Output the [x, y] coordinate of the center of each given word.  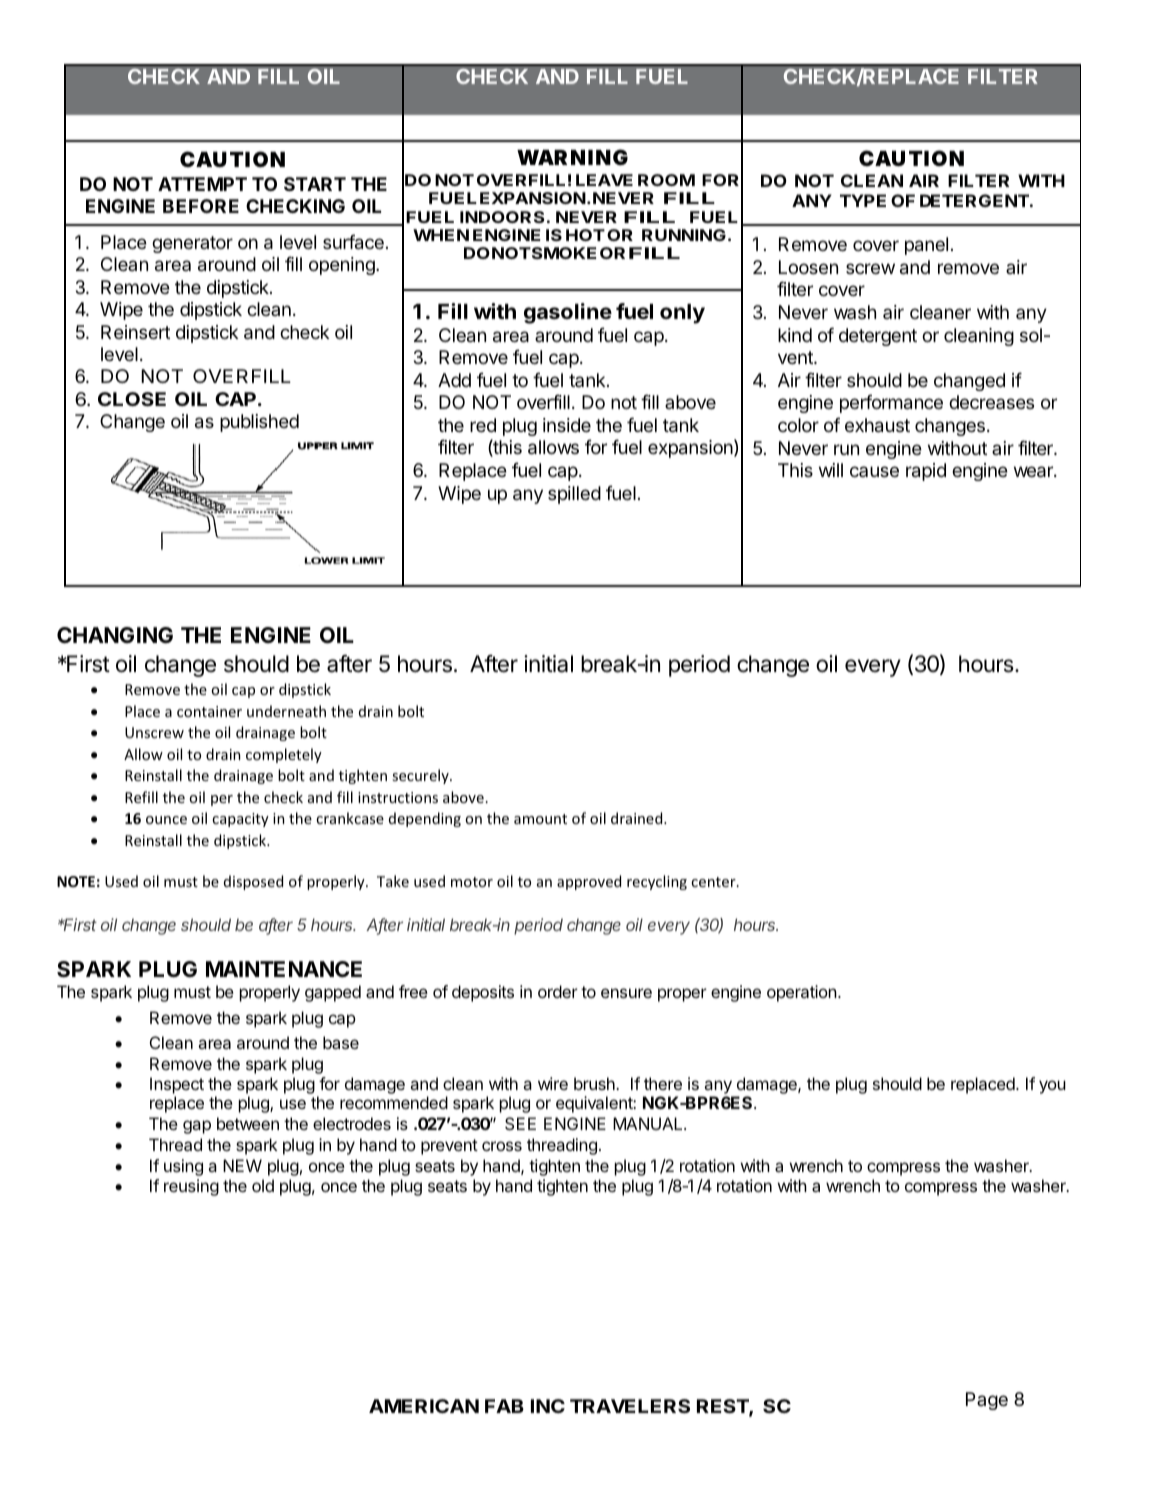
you [1052, 1087]
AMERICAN [424, 1406]
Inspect [177, 1087]
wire [553, 1083]
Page [987, 1401]
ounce [166, 820]
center [714, 882]
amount [540, 819]
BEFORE [201, 206]
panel [926, 246]
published [259, 423]
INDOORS [502, 217]
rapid [926, 472]
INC [548, 1406]
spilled [574, 495]
